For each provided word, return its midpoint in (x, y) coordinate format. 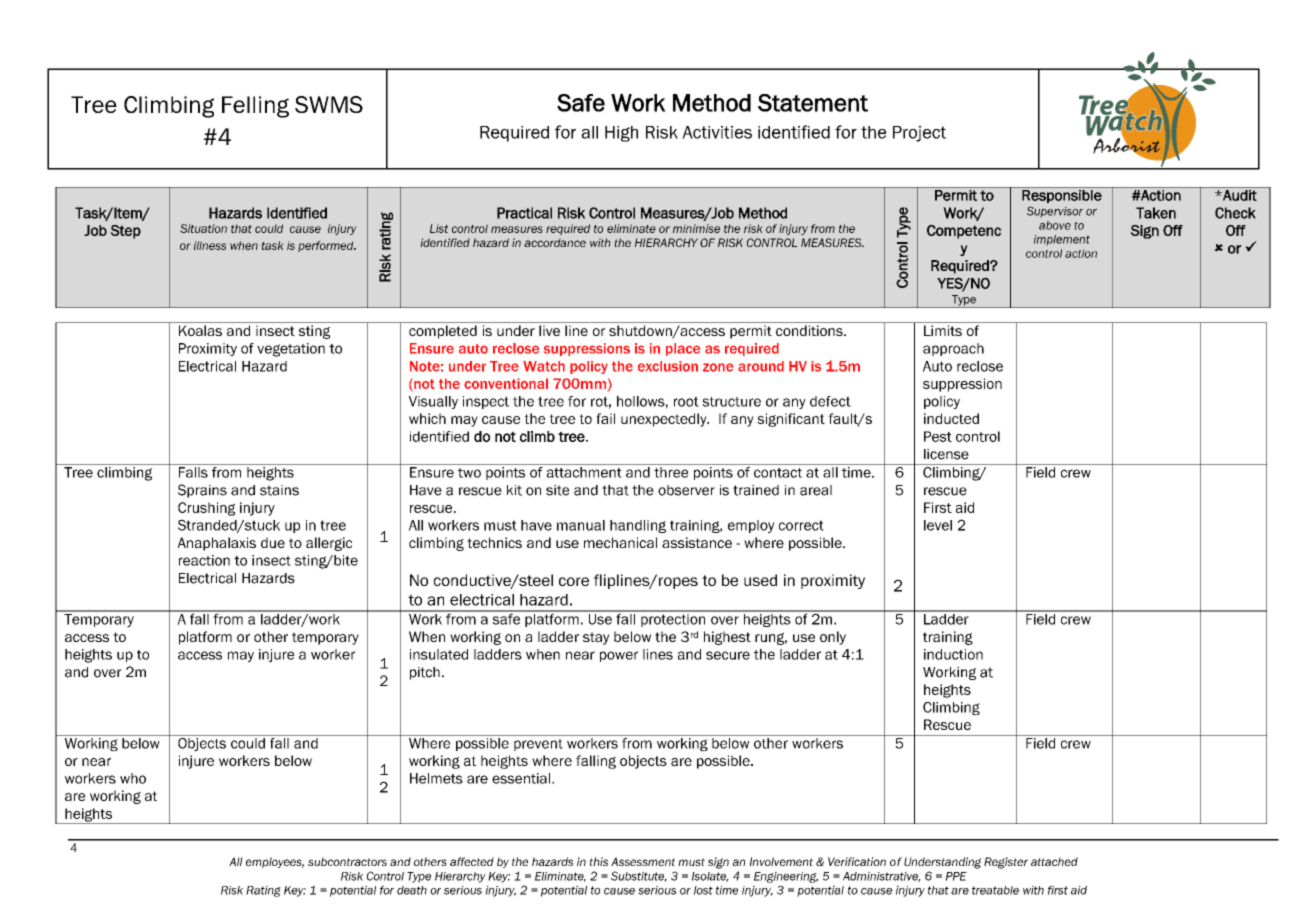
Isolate (710, 877)
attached (1054, 861)
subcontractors (347, 861)
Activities (717, 132)
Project (919, 134)
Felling (255, 107)
